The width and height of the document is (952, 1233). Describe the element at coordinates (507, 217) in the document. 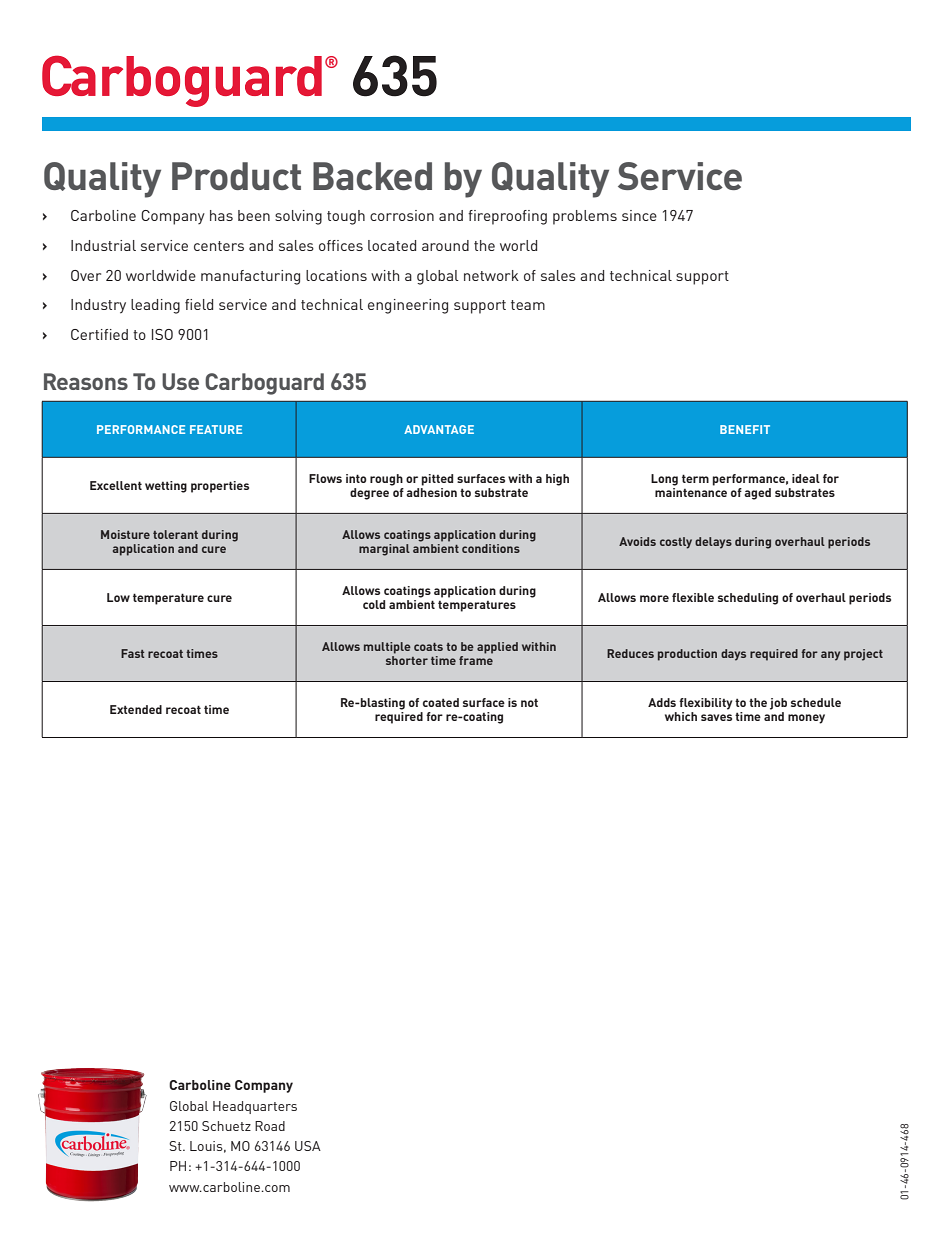

I see `fireproofing` at that location.
